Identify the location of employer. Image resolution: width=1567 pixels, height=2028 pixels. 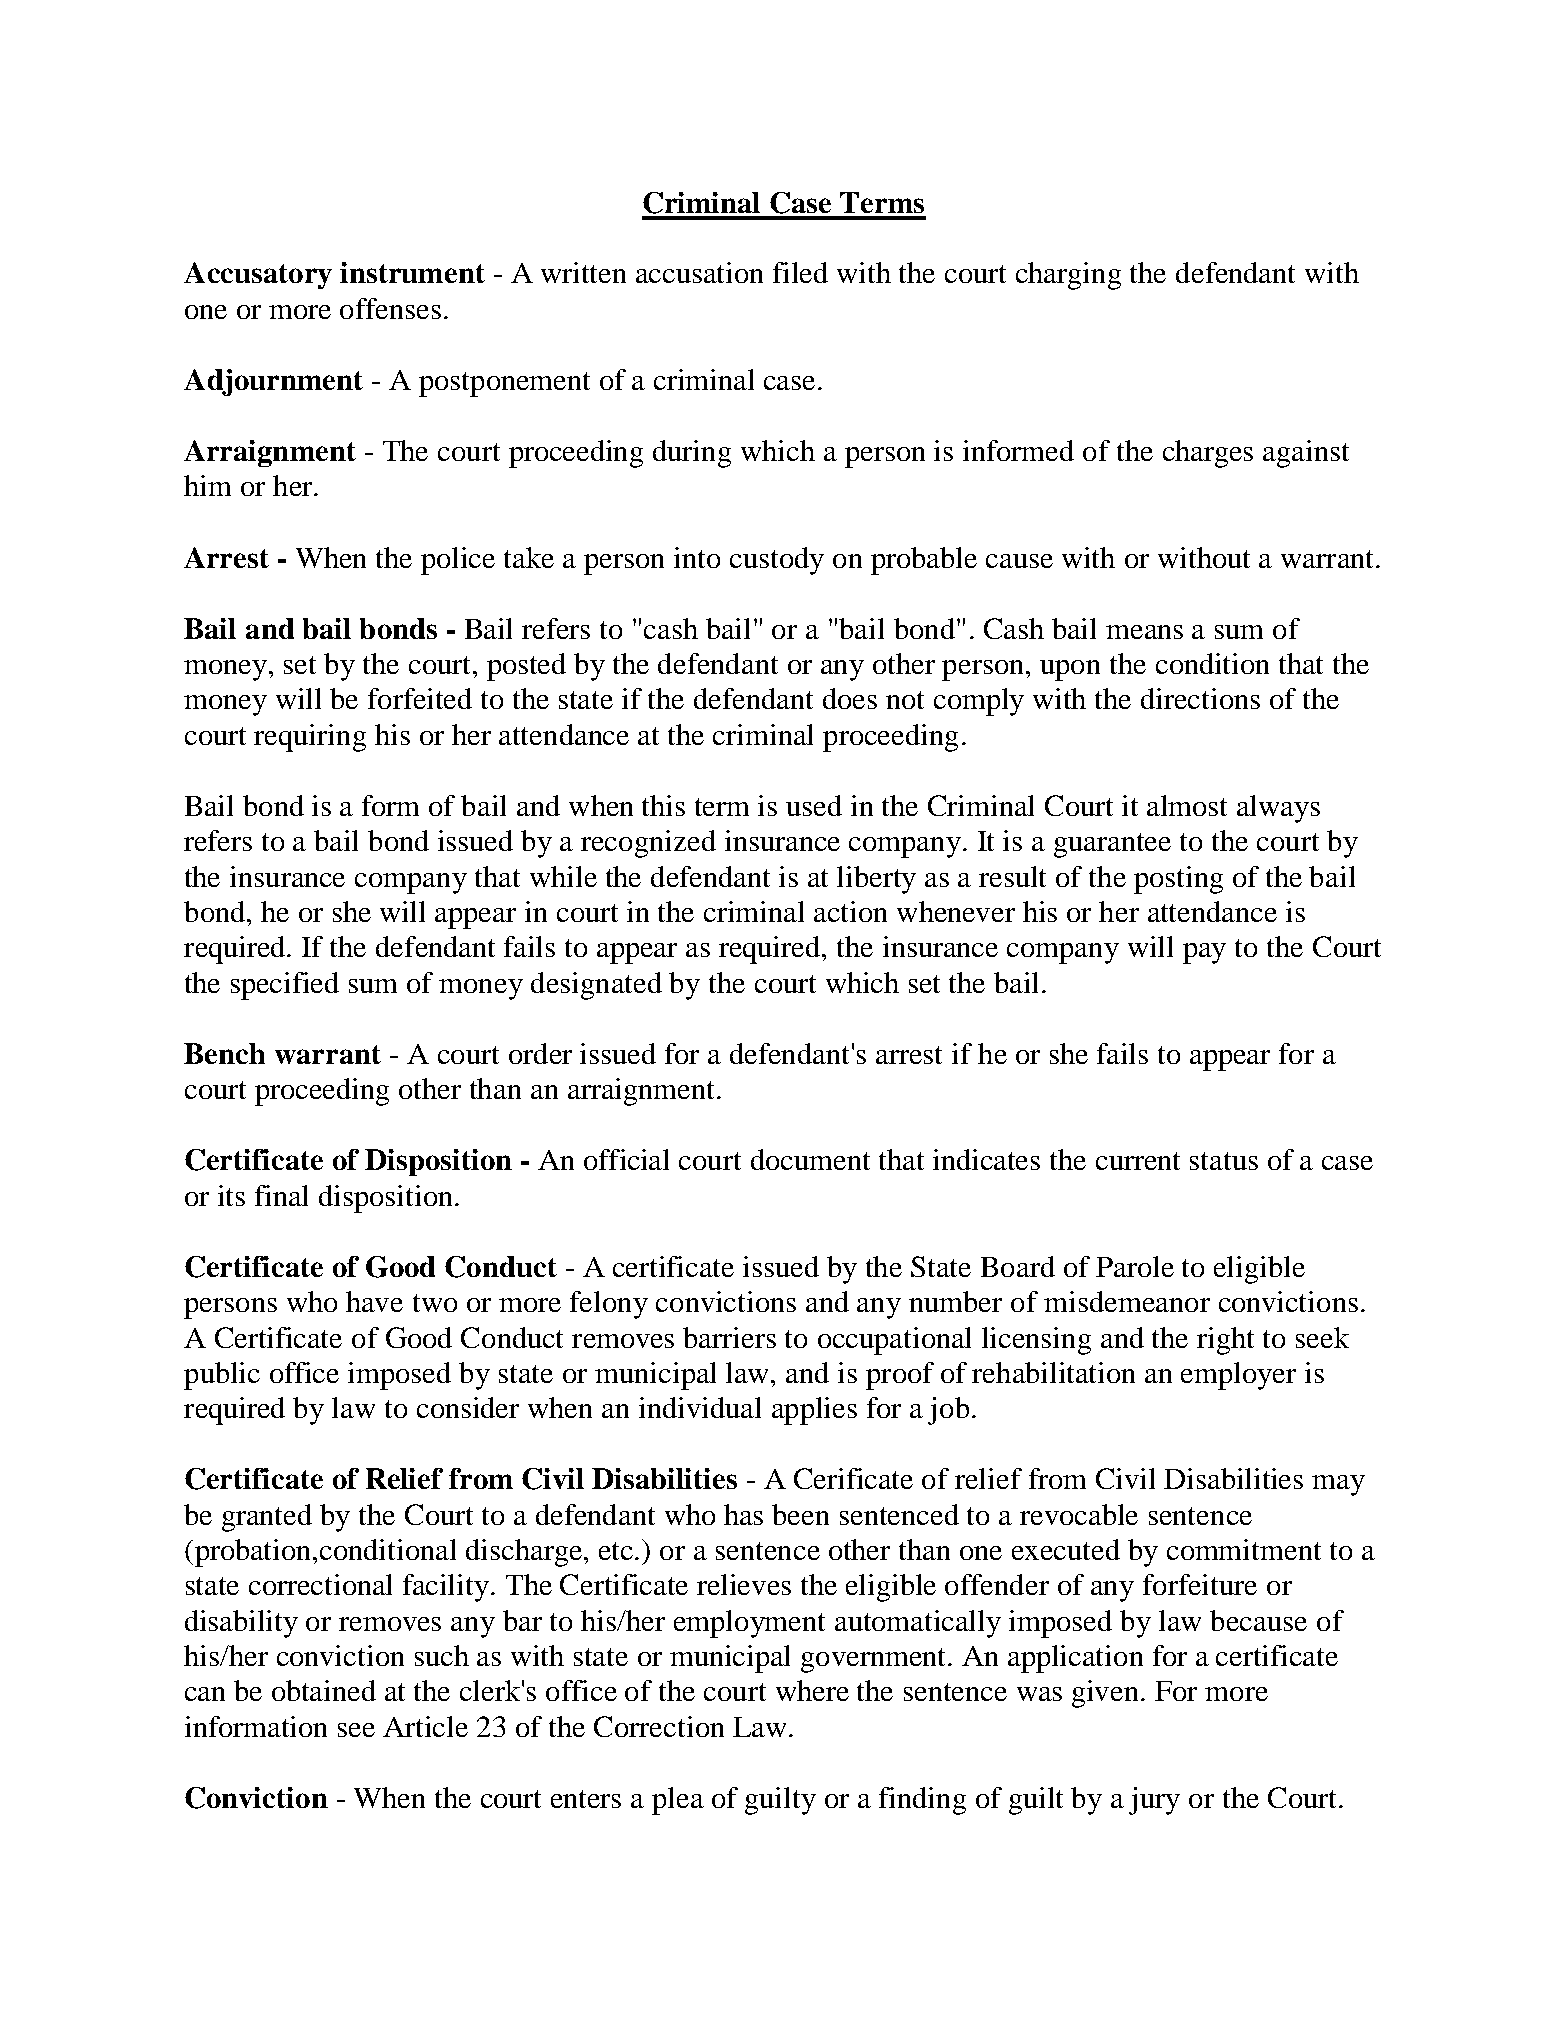
(1238, 1376).
